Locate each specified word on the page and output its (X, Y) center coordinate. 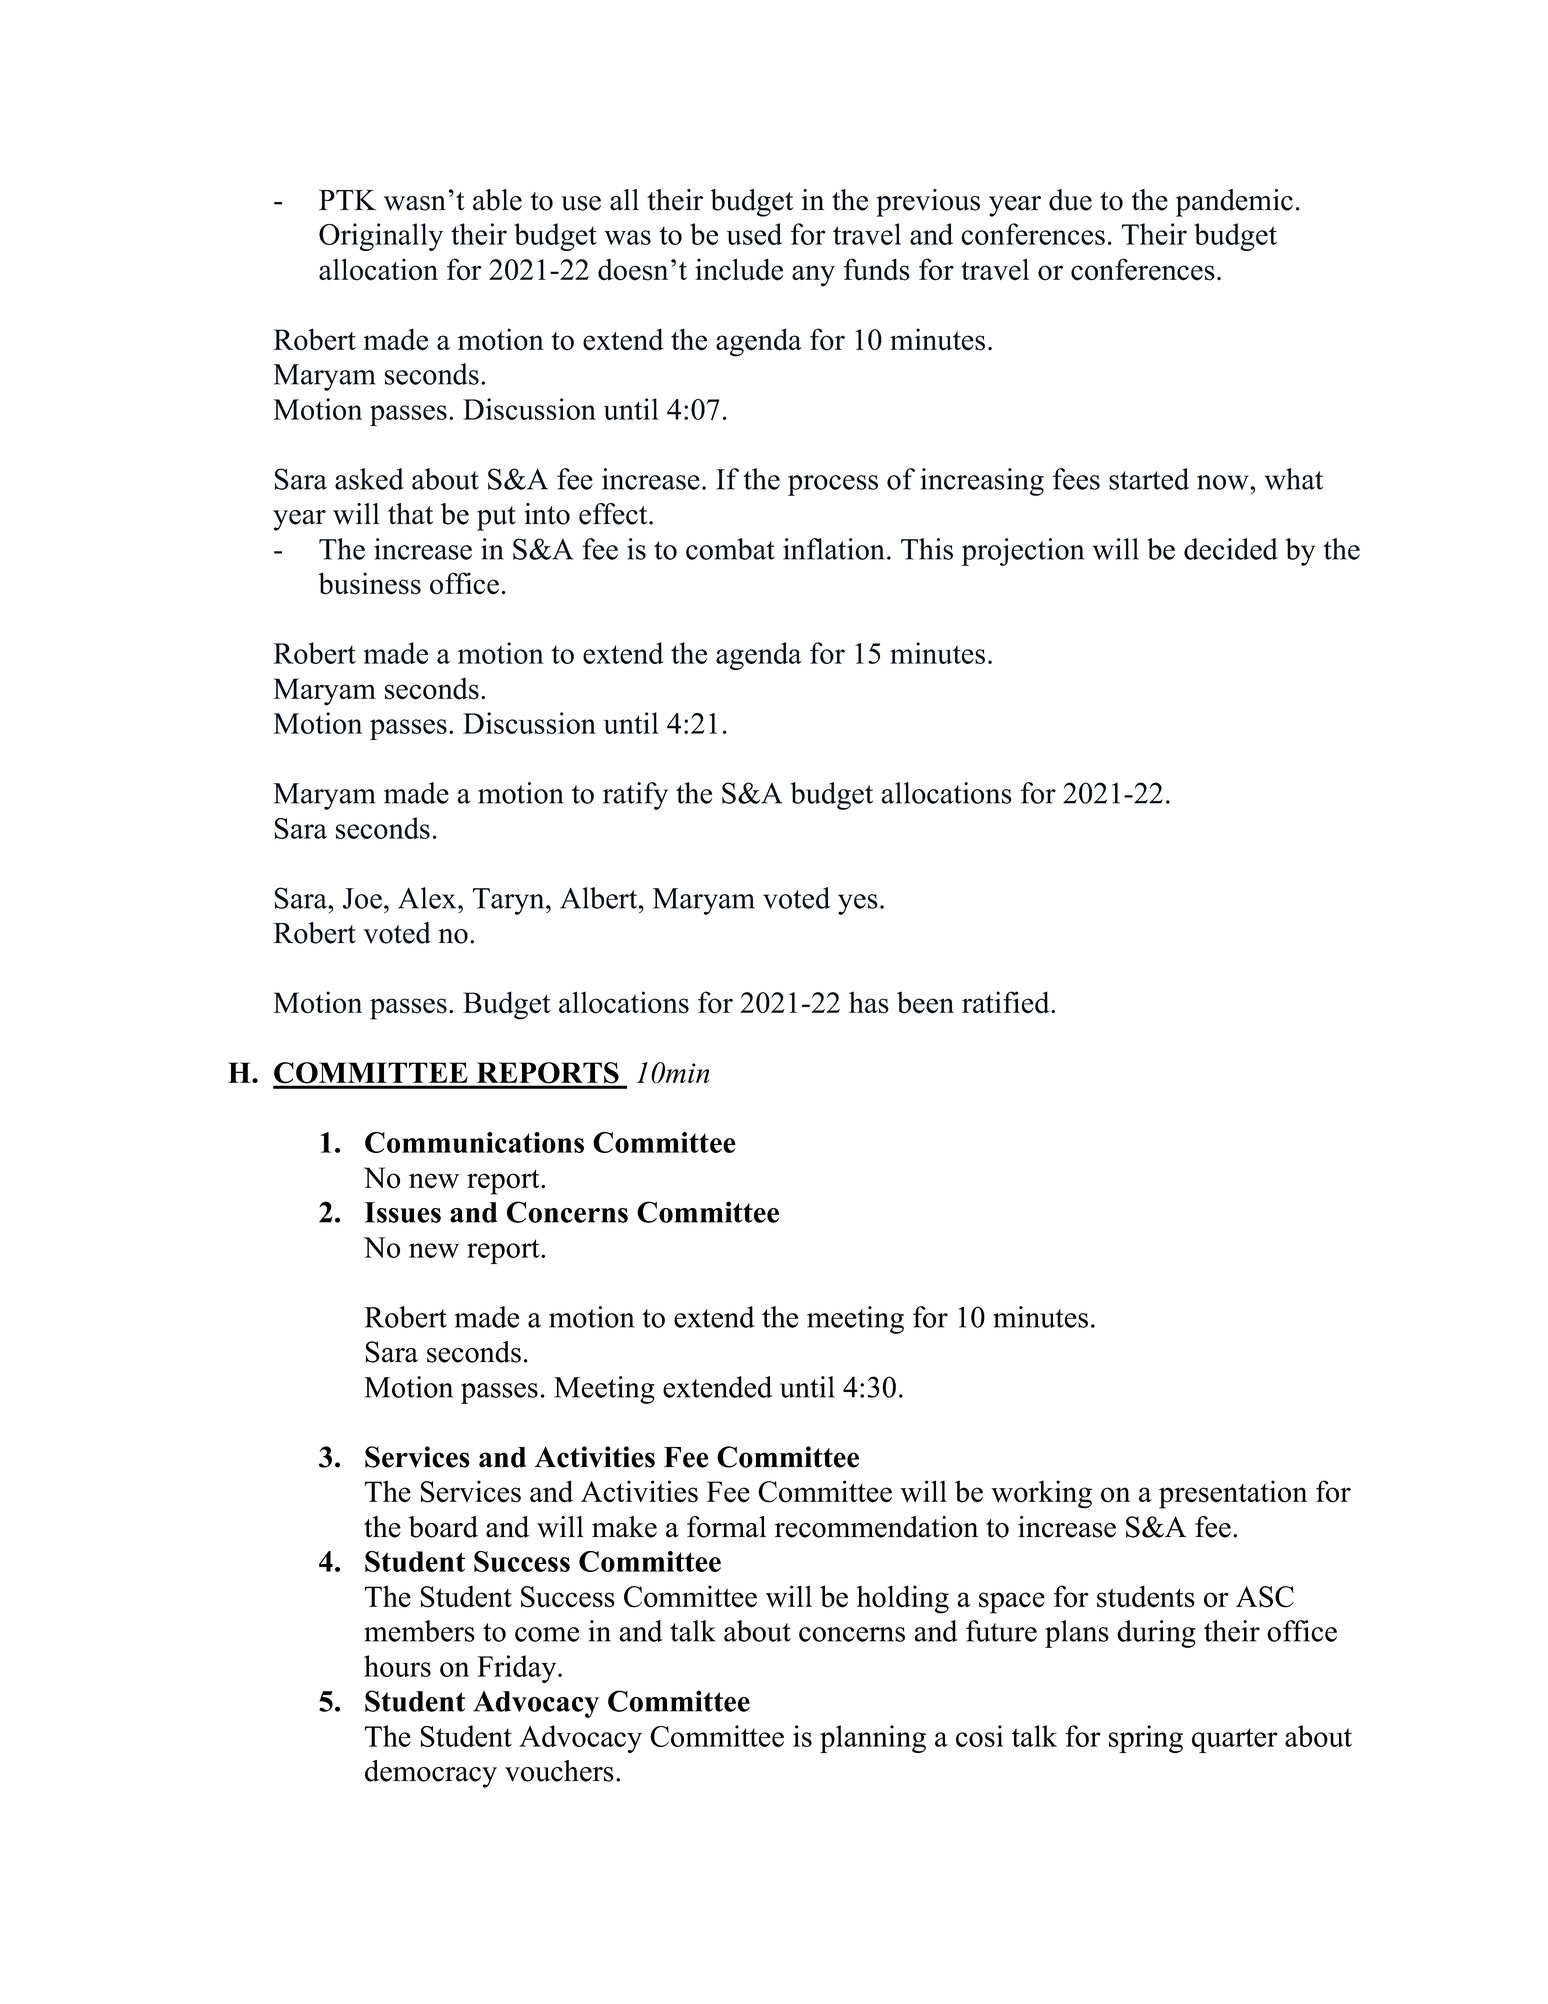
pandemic (1234, 203)
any (813, 276)
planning (873, 1739)
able (497, 200)
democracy (431, 1774)
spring (1146, 1739)
